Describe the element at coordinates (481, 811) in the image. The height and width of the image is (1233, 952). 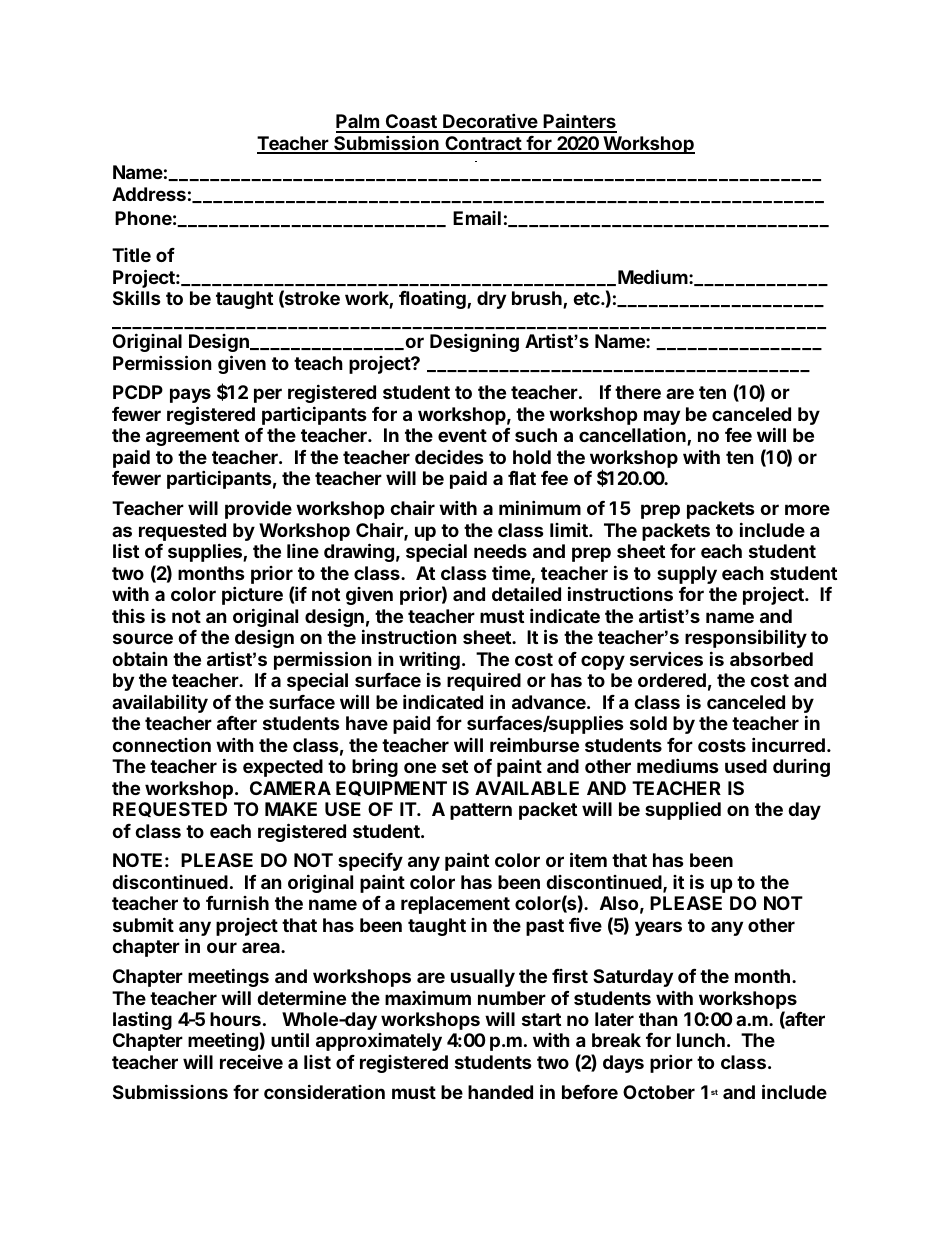
I see `pattern` at that location.
